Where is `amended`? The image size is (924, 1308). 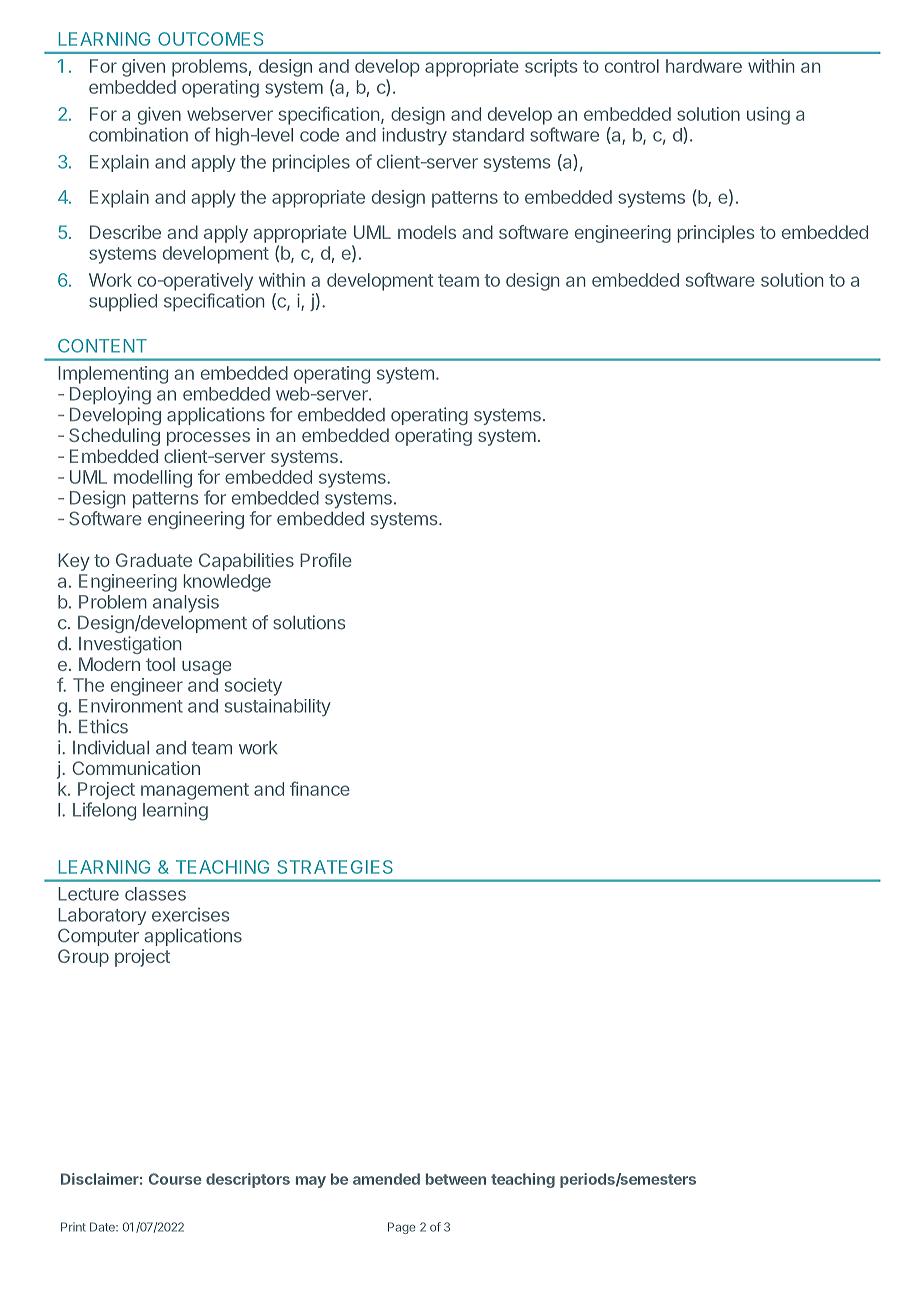 amended is located at coordinates (386, 1179).
